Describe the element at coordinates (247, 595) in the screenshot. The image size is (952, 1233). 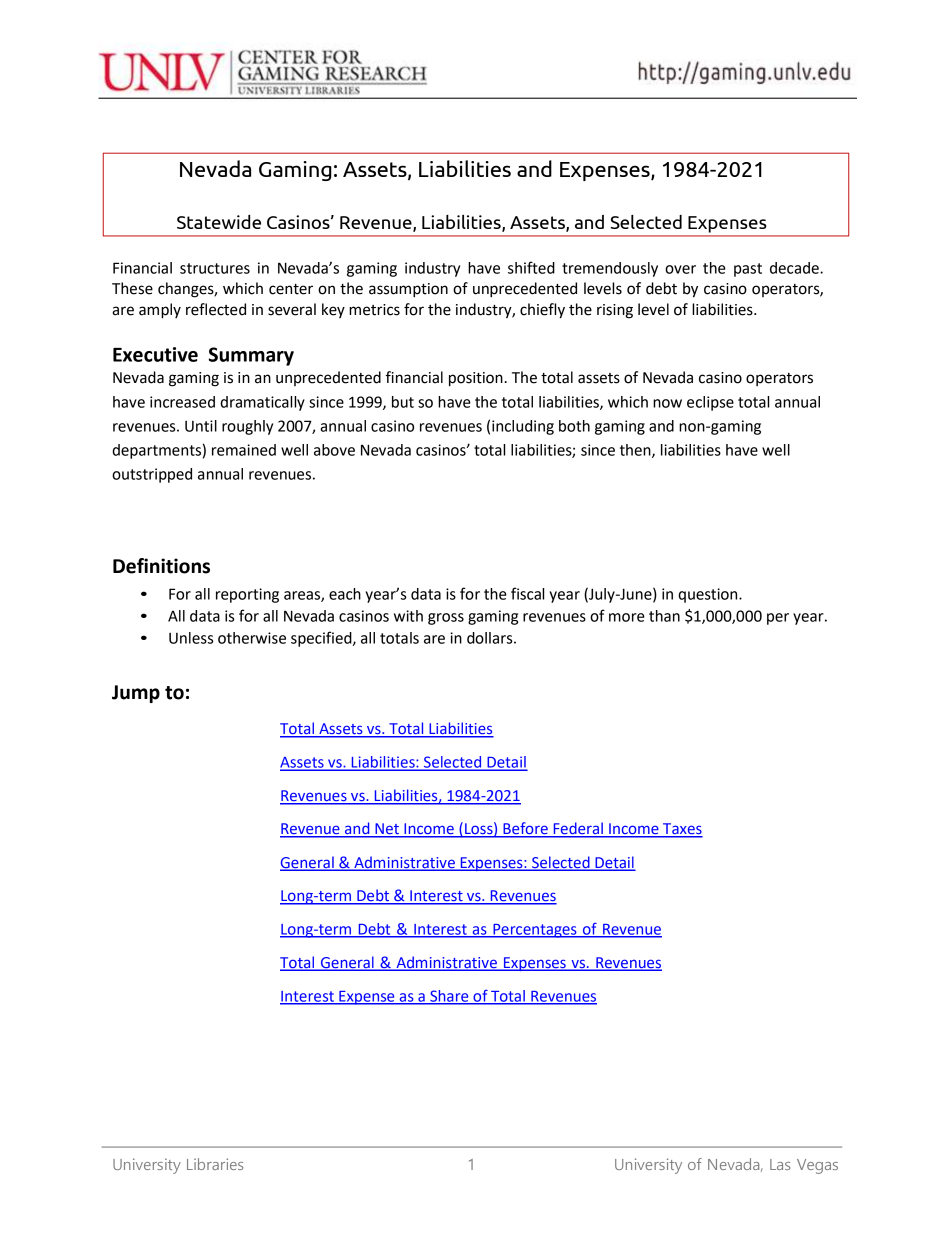
I see `reporting` at that location.
